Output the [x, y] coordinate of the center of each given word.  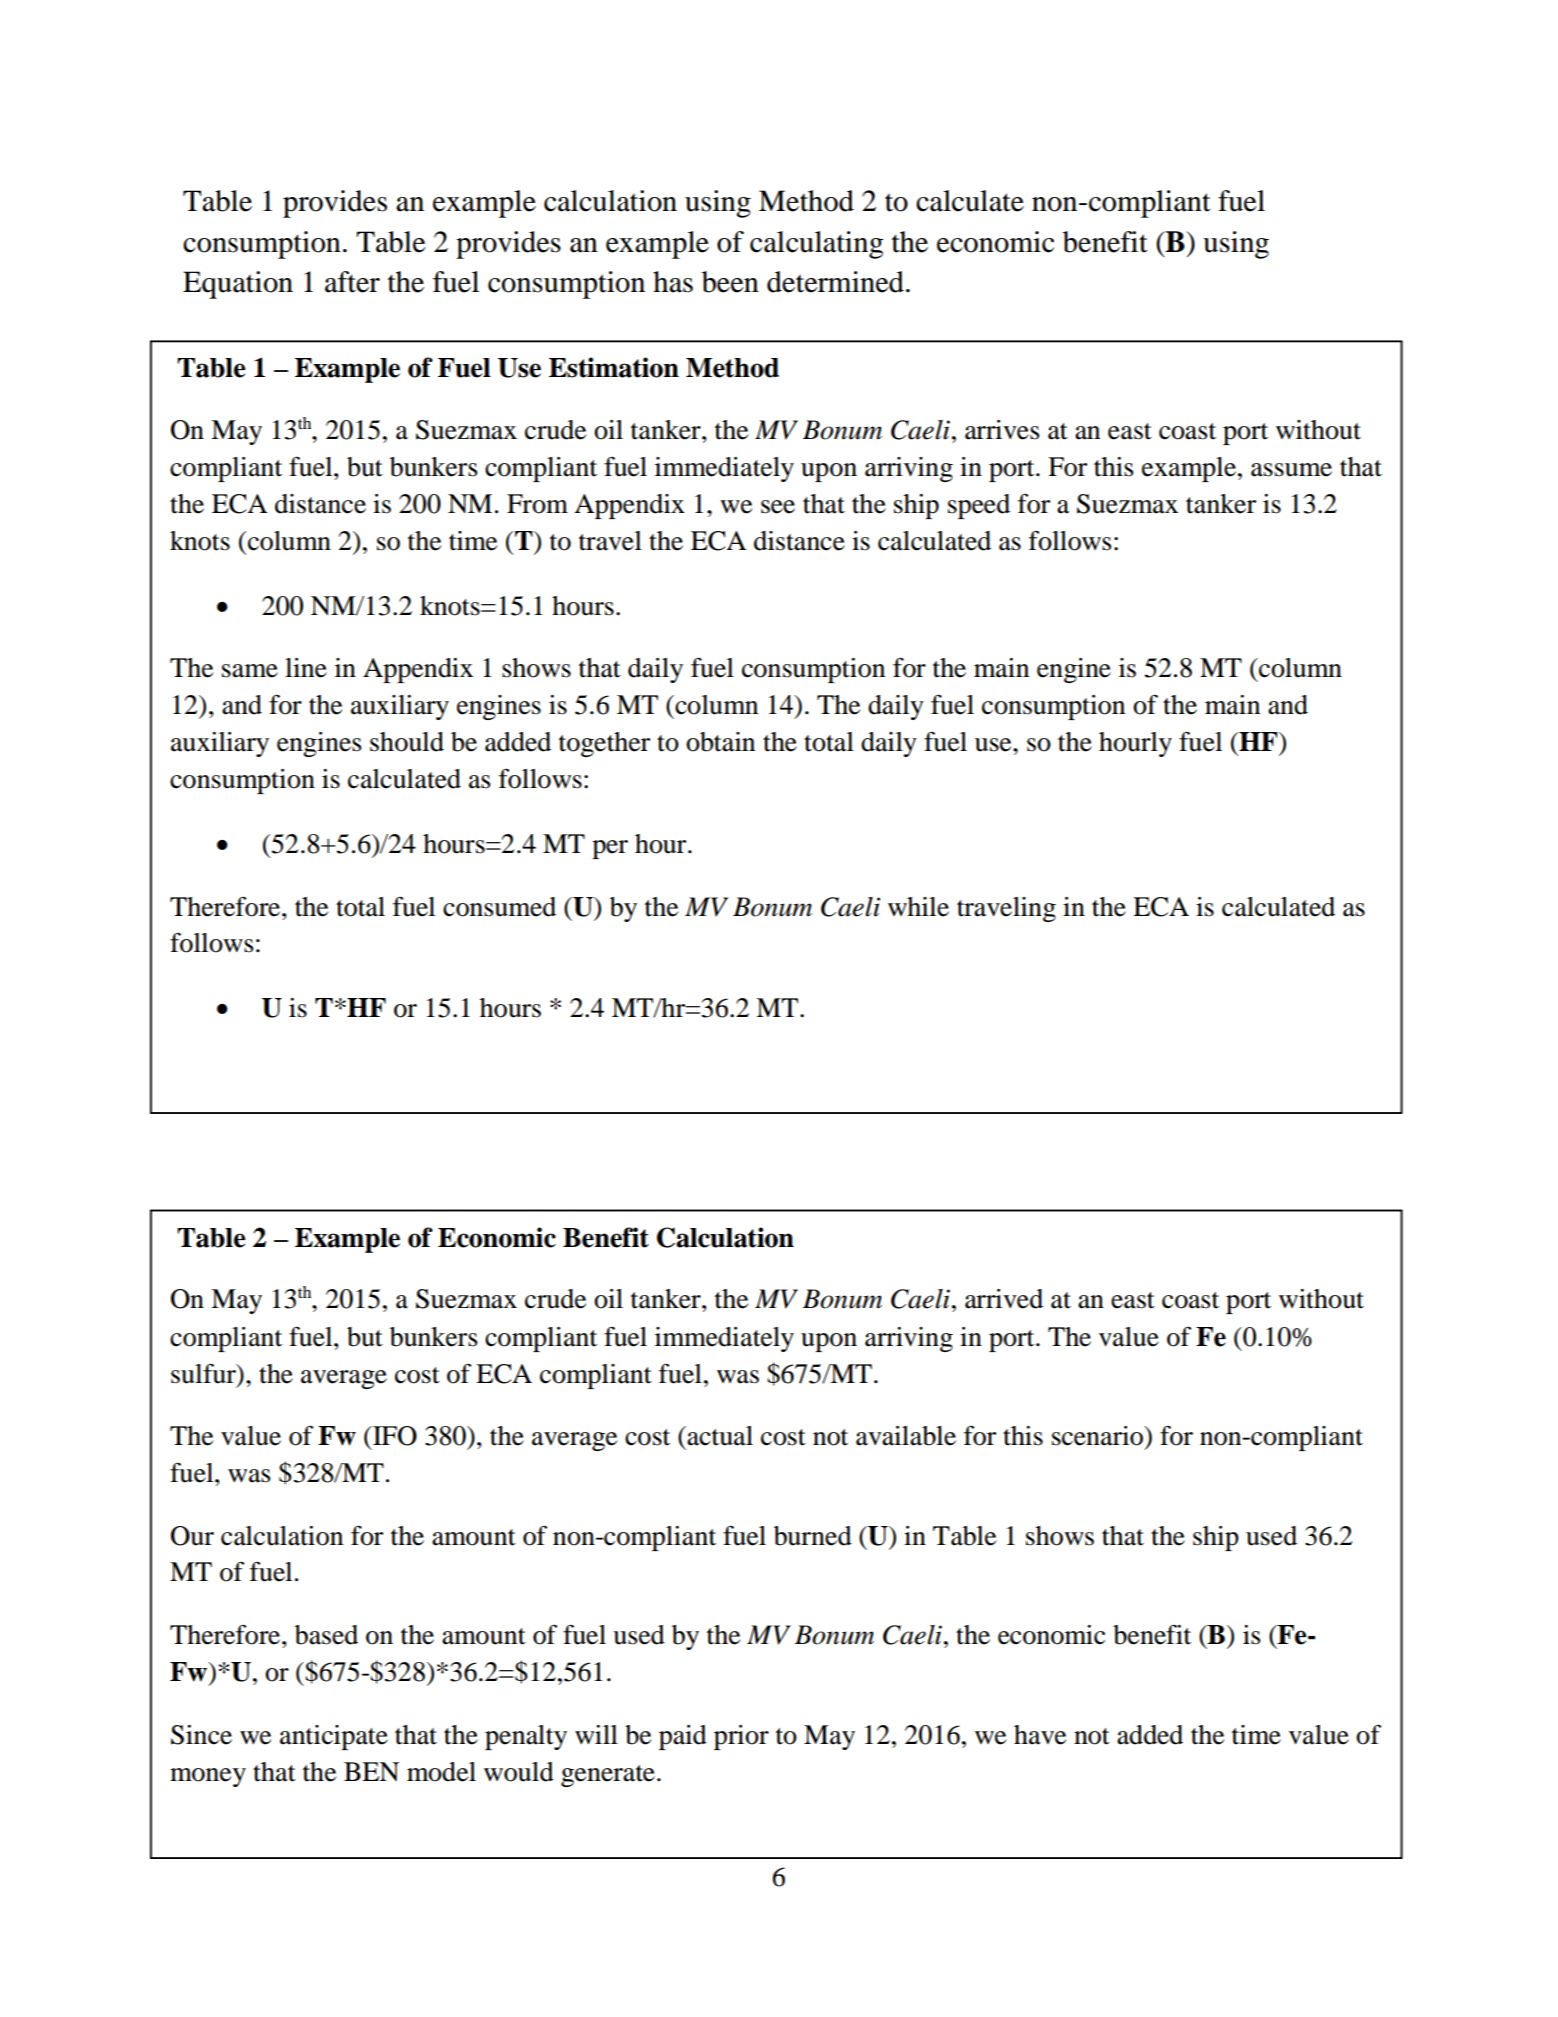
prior [741, 1737]
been [730, 282]
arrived [1004, 1299]
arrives [1002, 430]
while [918, 907]
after [352, 282]
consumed [499, 907]
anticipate [334, 1737]
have [1040, 1735]
